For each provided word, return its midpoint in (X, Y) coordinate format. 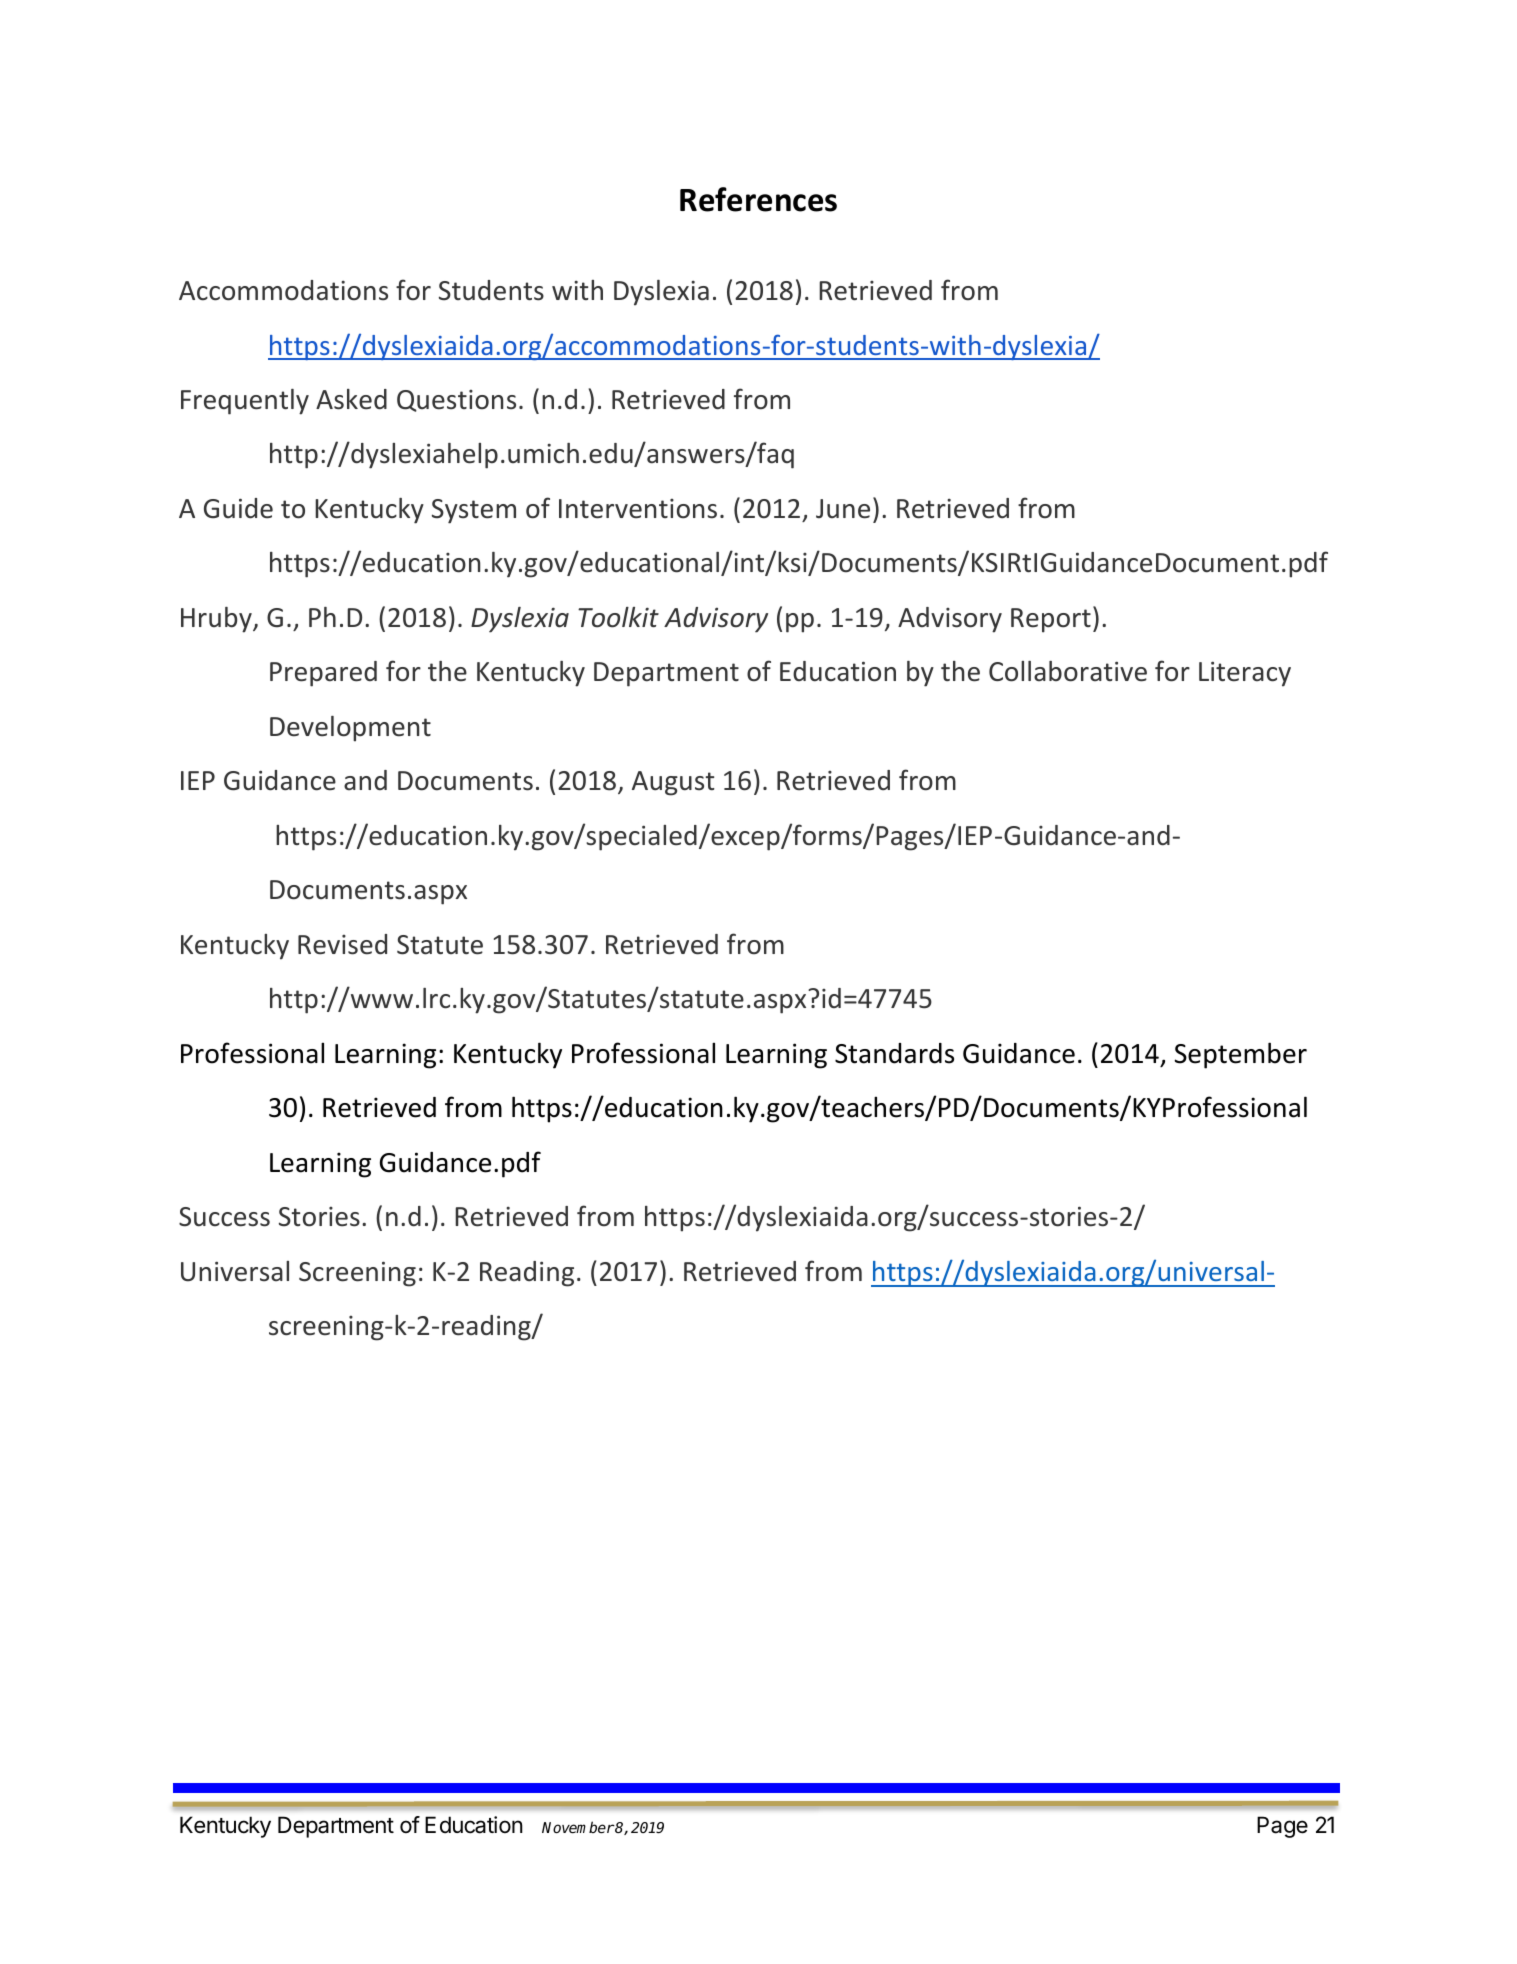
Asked (351, 399)
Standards (894, 1053)
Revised (342, 944)
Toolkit (618, 617)
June (843, 509)
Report (1051, 620)
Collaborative (1068, 671)
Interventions (638, 509)
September (1240, 1055)
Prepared (323, 674)
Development (350, 729)
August (673, 783)
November (578, 1827)
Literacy (1245, 674)
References (758, 199)
